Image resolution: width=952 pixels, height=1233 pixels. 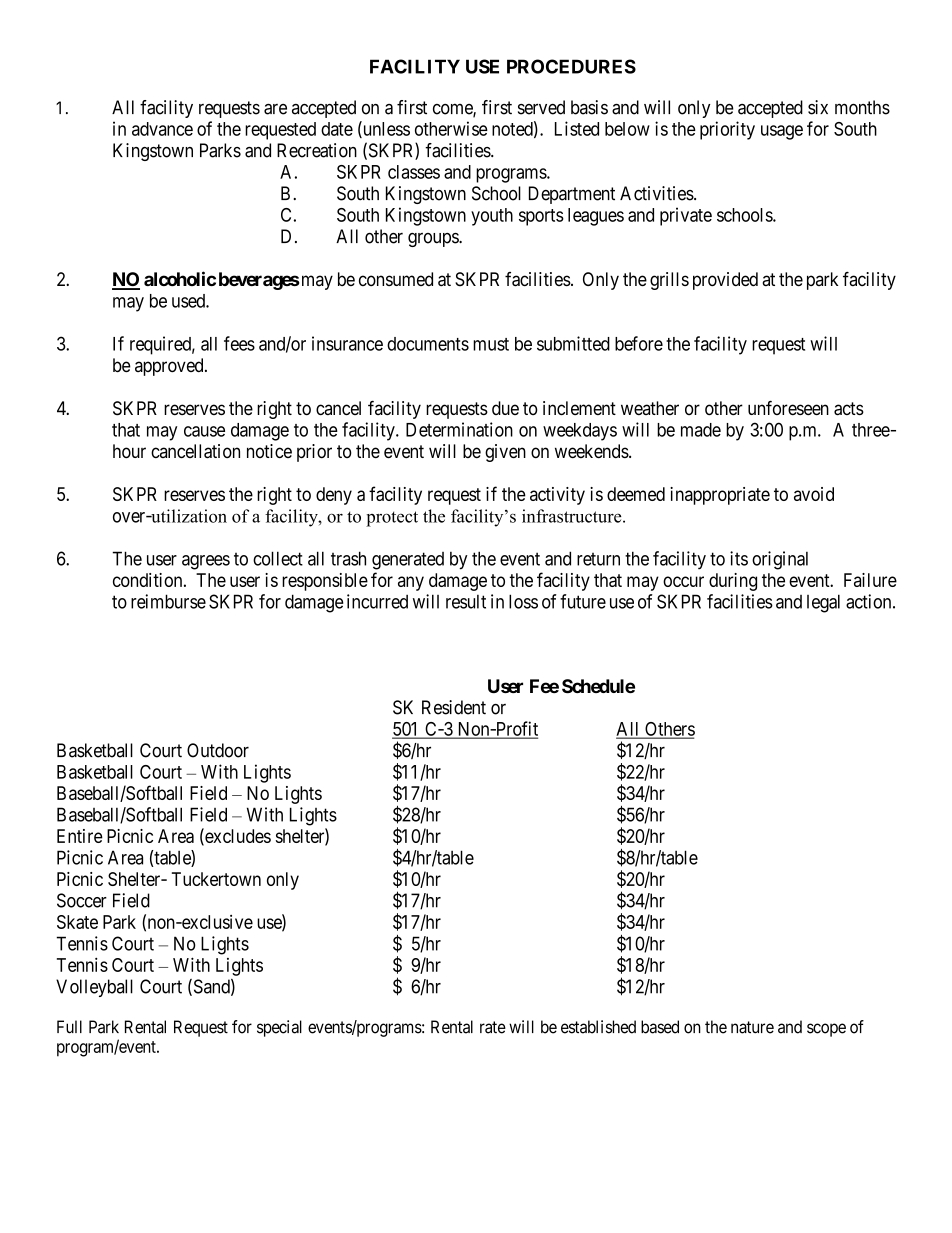 I want to click on original, so click(x=780, y=560).
